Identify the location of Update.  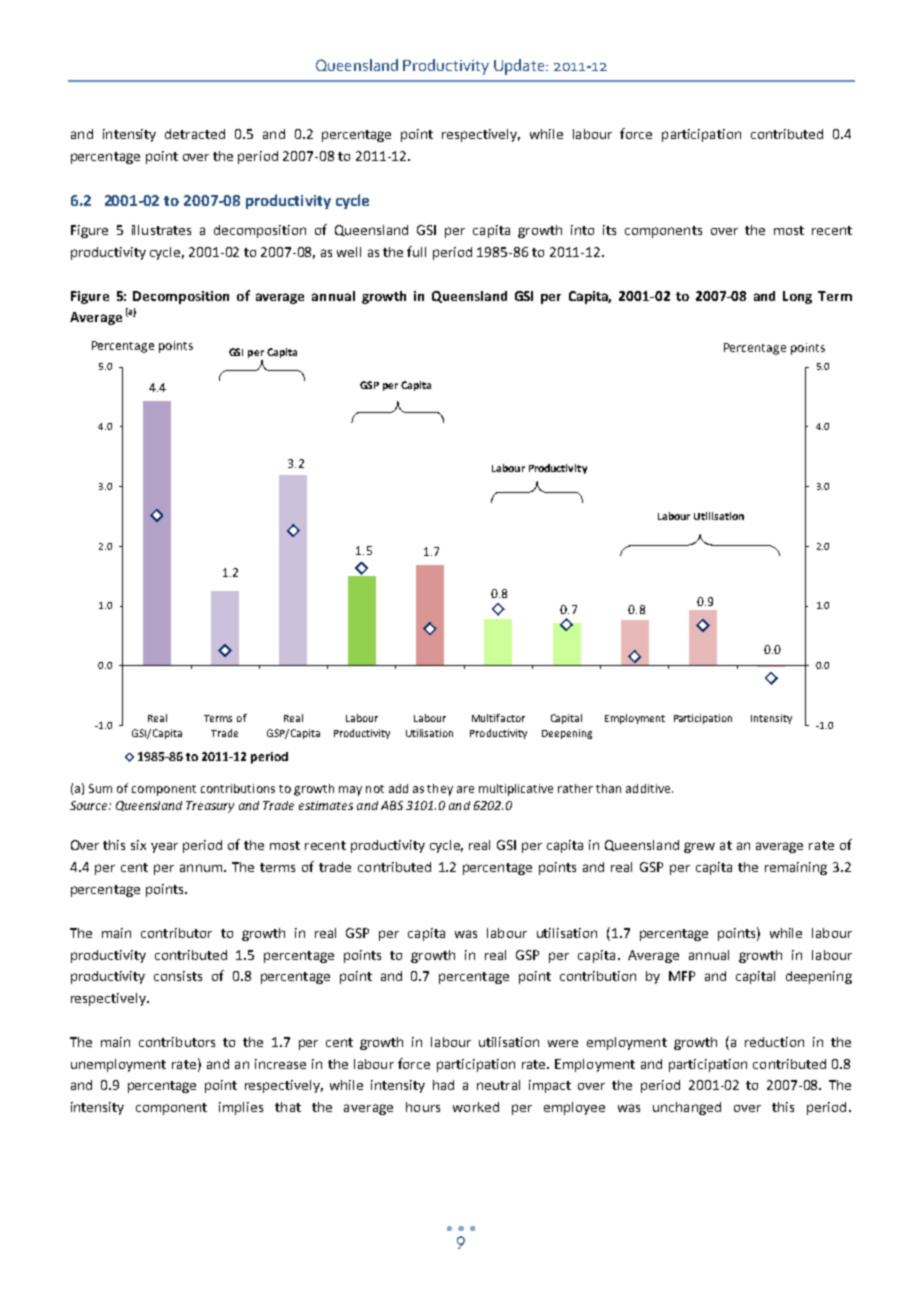
(520, 67).
